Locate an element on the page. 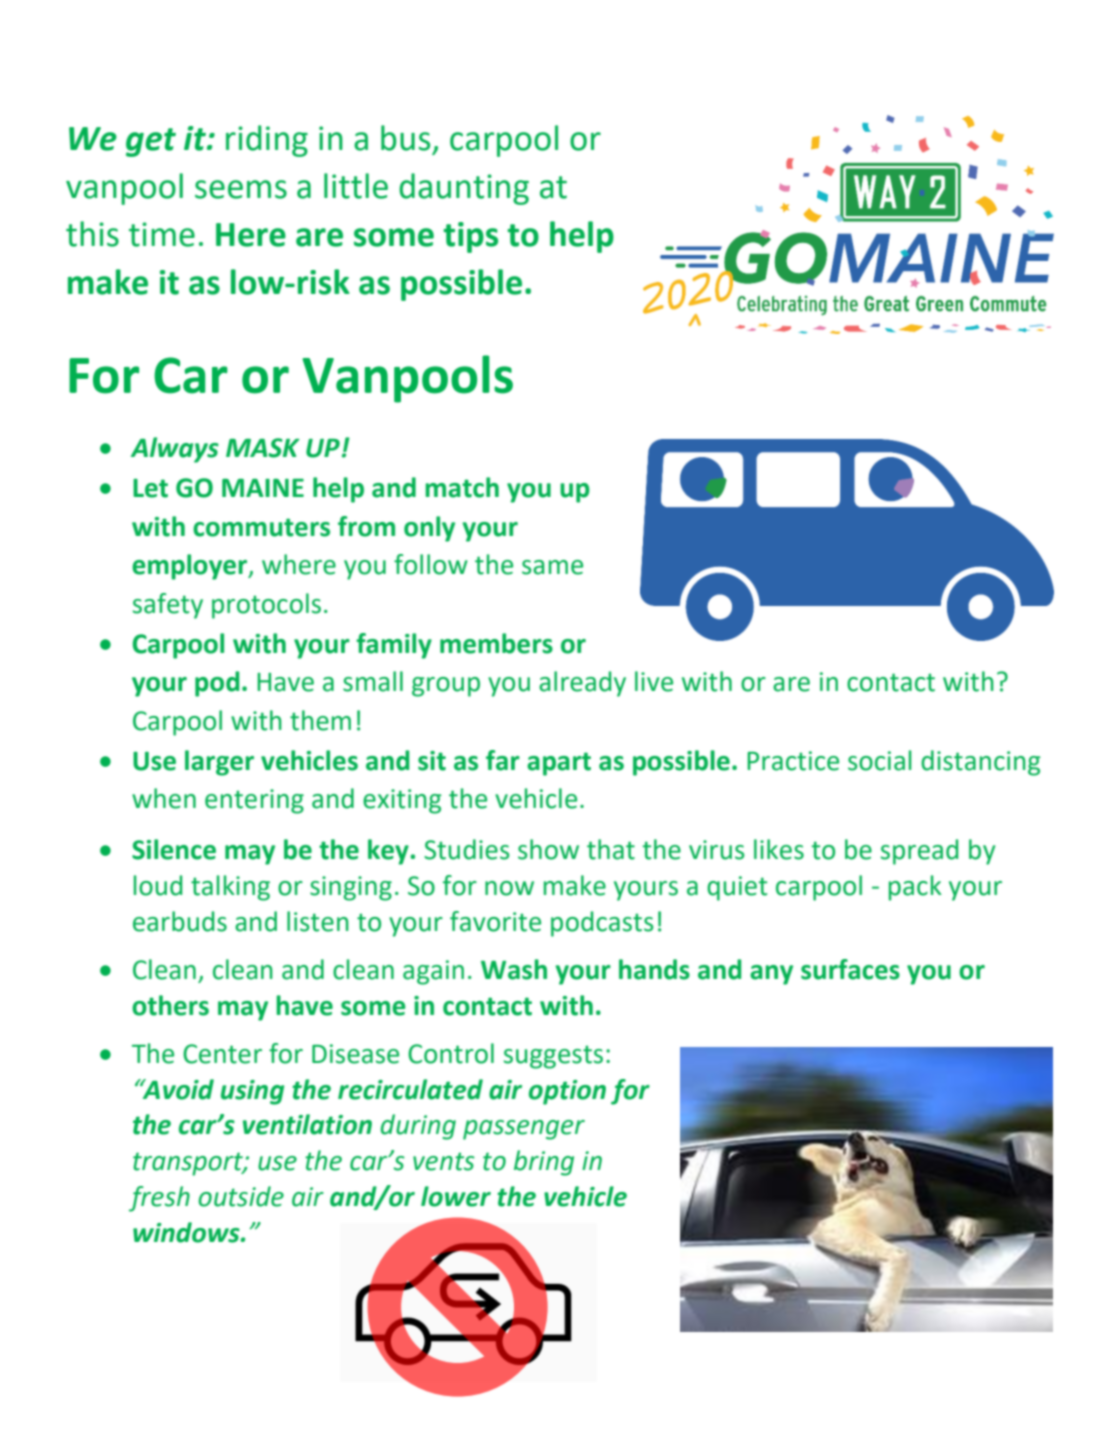 Image resolution: width=1119 pixels, height=1448 pixels. social is located at coordinates (880, 760).
